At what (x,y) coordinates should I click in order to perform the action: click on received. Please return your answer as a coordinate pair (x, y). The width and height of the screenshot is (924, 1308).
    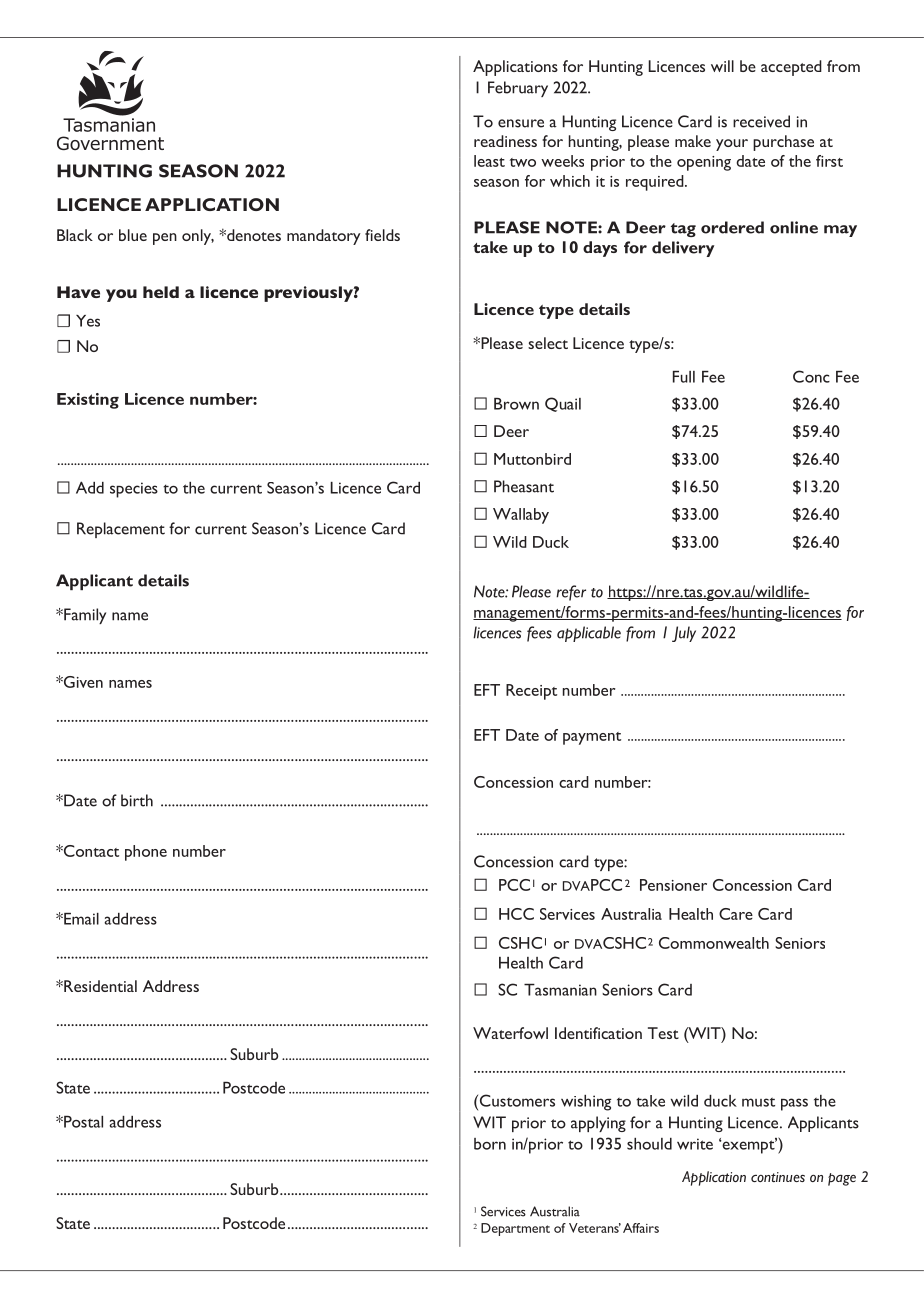
    Looking at the image, I should click on (761, 121).
